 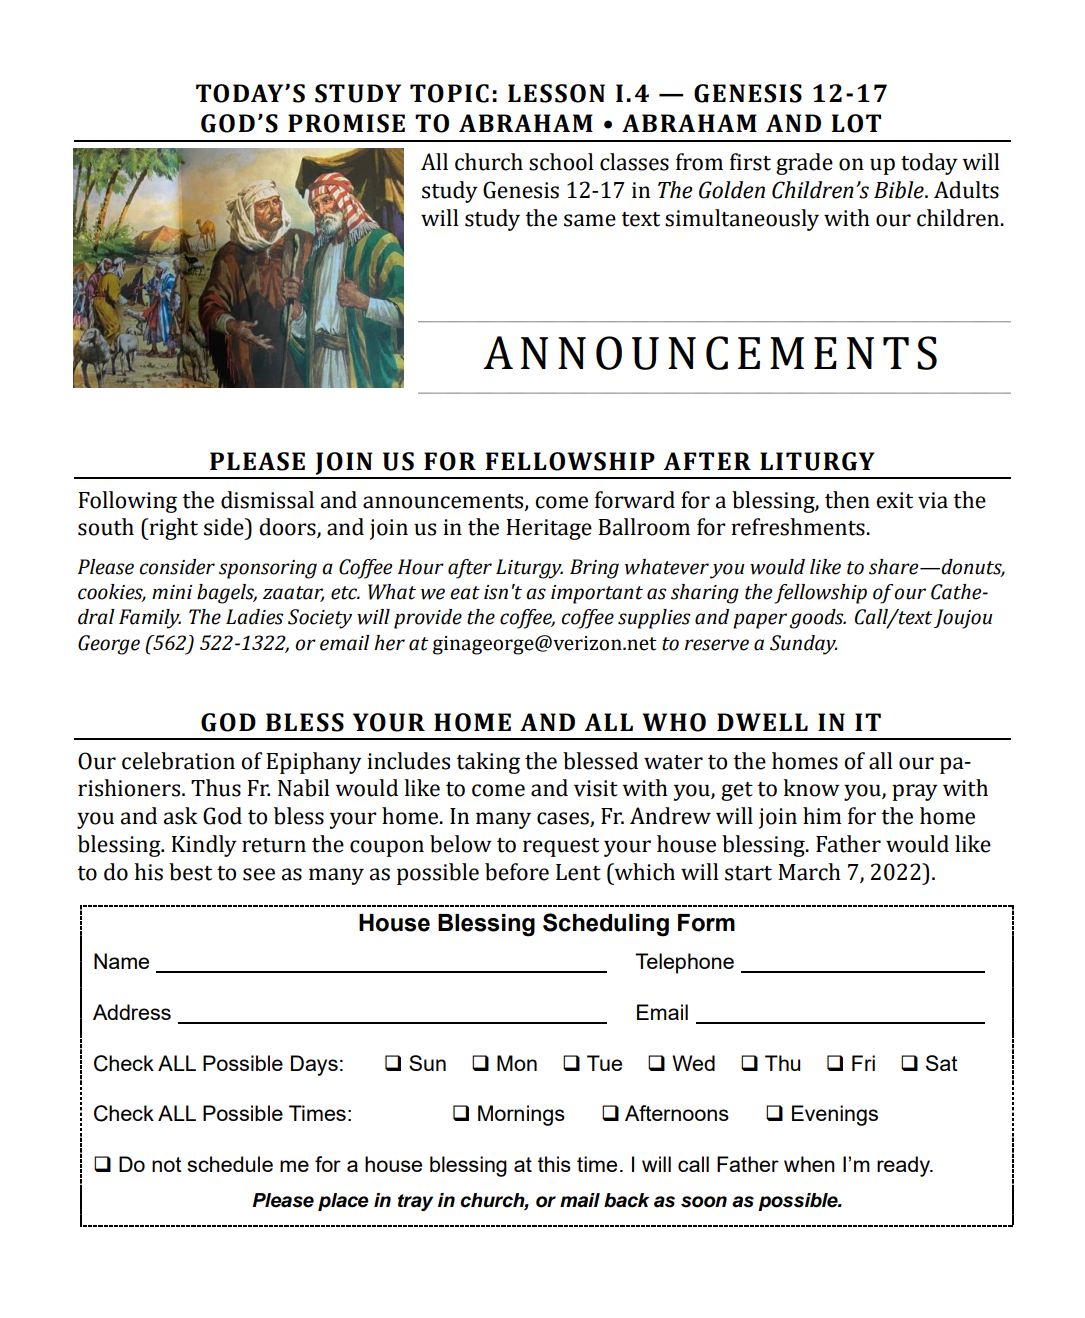 I want to click on LESSON, so click(x=556, y=93).
